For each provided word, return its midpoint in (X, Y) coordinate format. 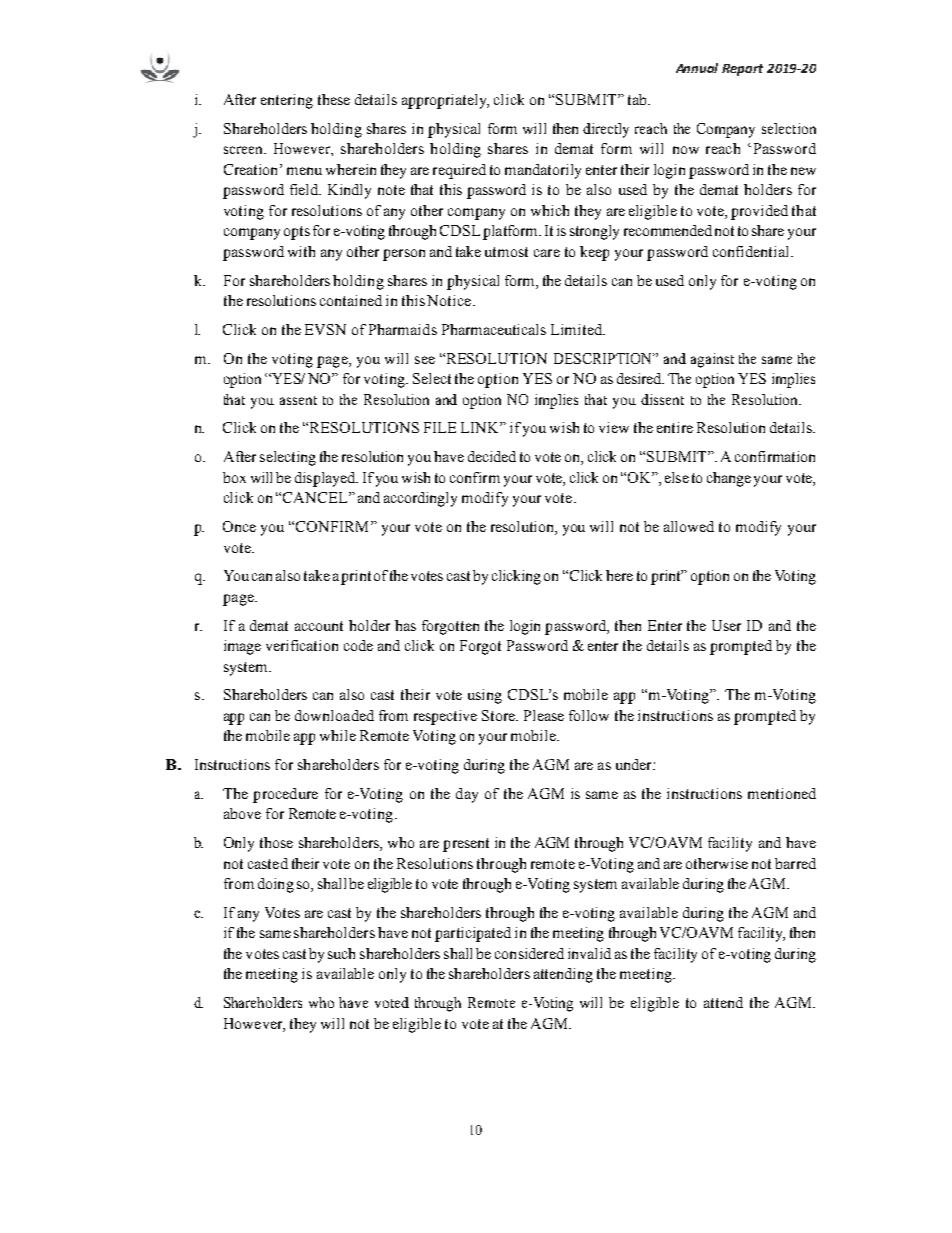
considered (529, 953)
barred (795, 863)
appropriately (445, 101)
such (341, 953)
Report (742, 70)
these (334, 99)
